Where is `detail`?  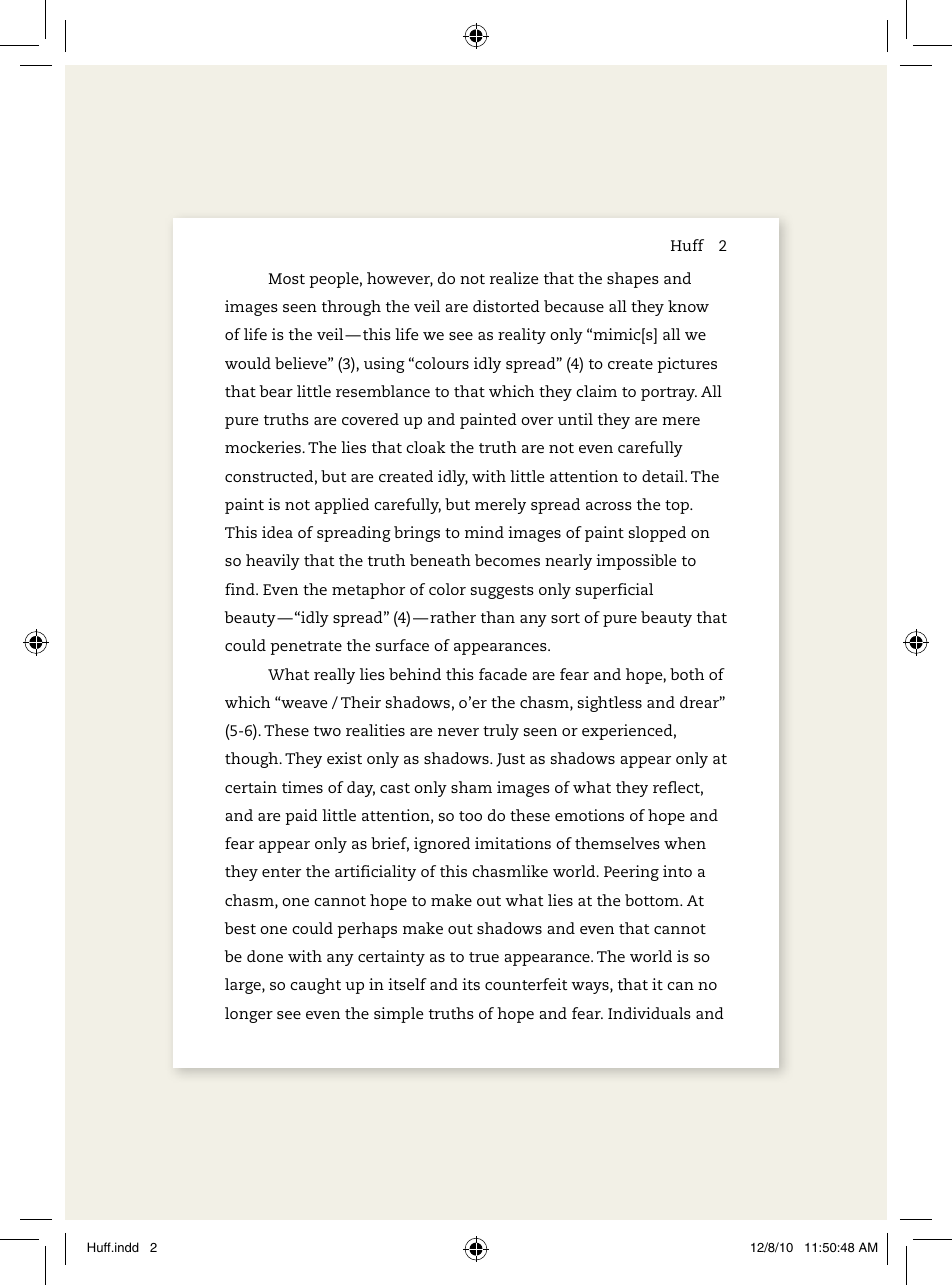
detail is located at coordinates (664, 476).
